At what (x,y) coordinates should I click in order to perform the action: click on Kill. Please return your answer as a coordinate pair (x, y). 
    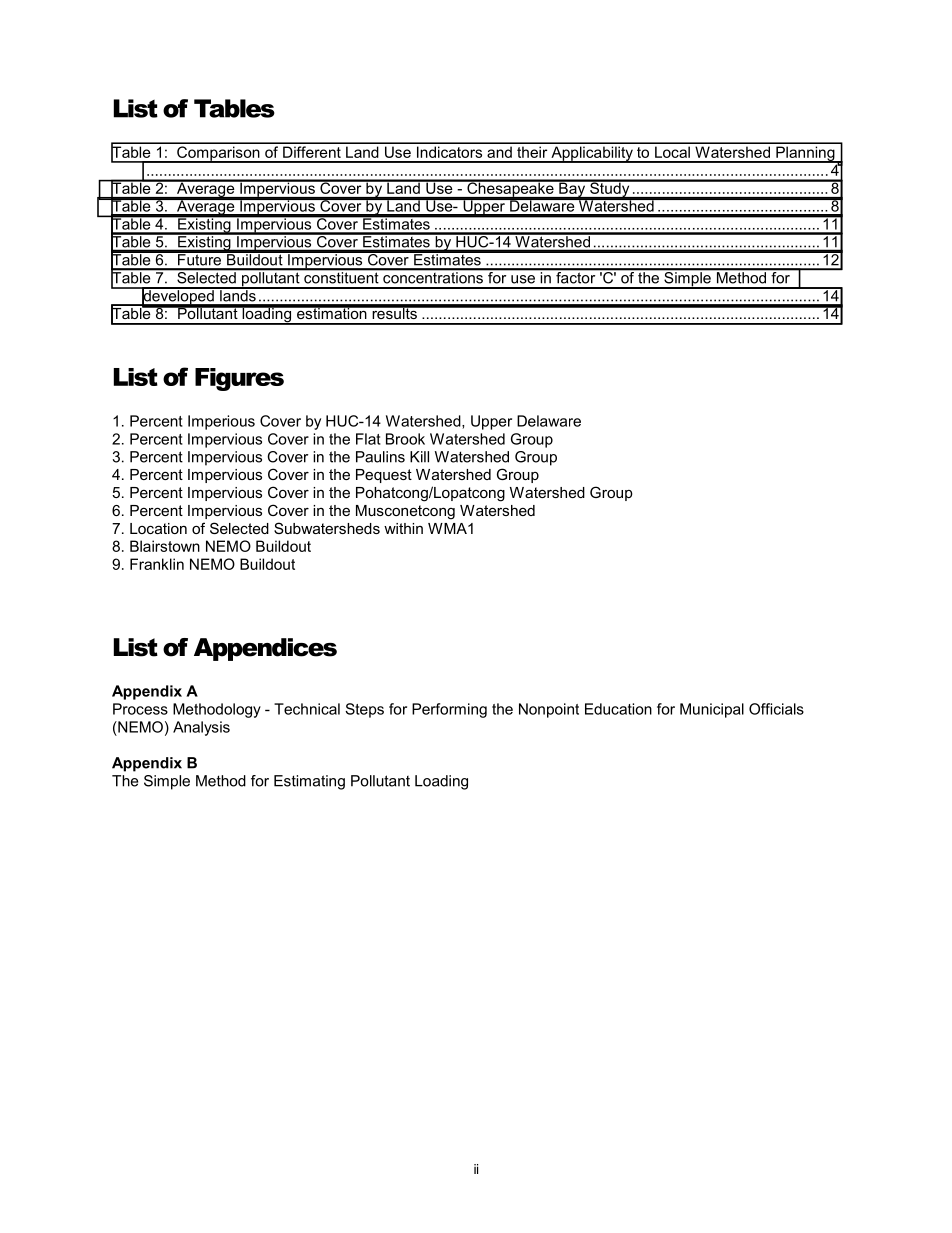
    Looking at the image, I should click on (419, 457).
